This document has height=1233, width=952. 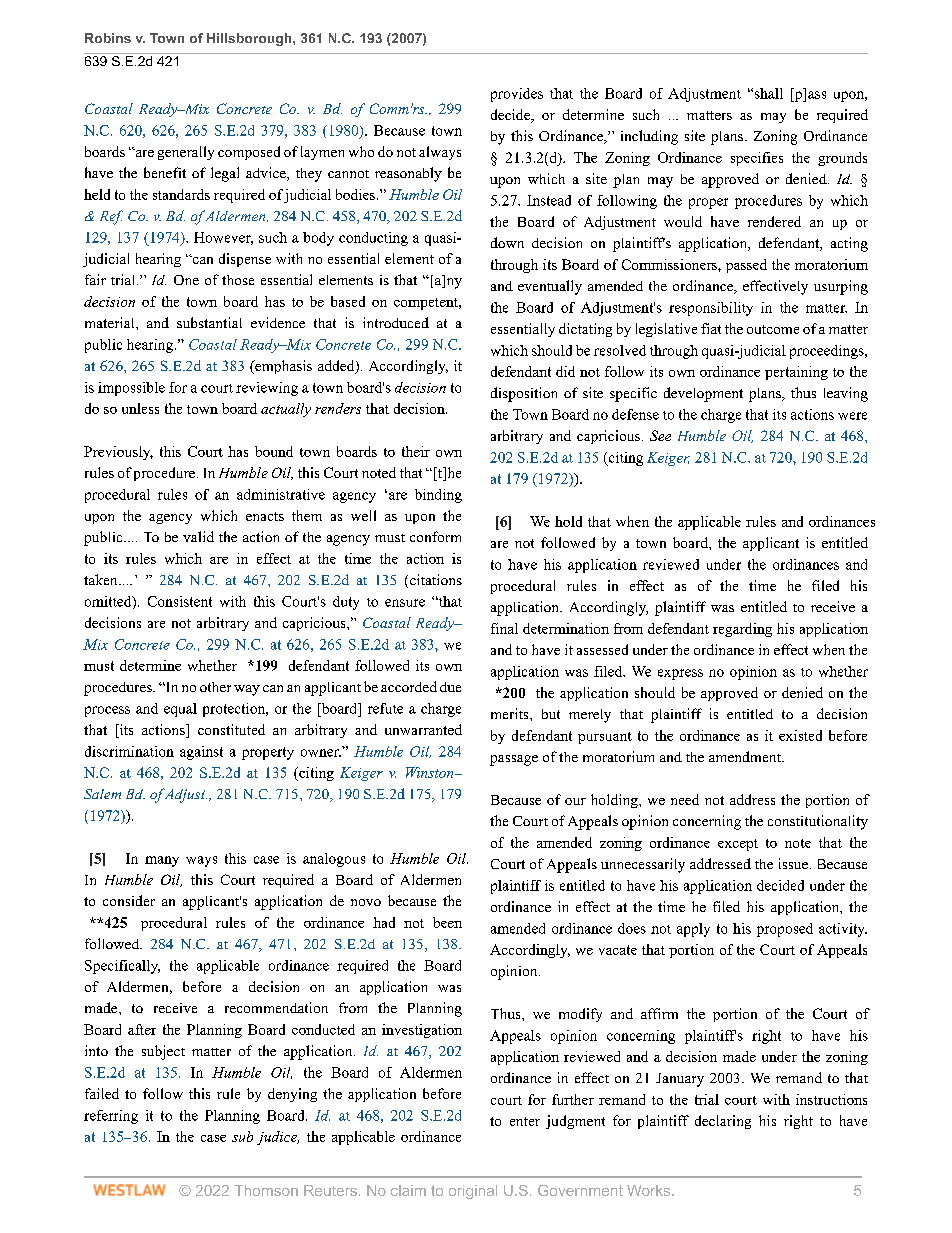 I want to click on Thomson, so click(x=266, y=1190).
